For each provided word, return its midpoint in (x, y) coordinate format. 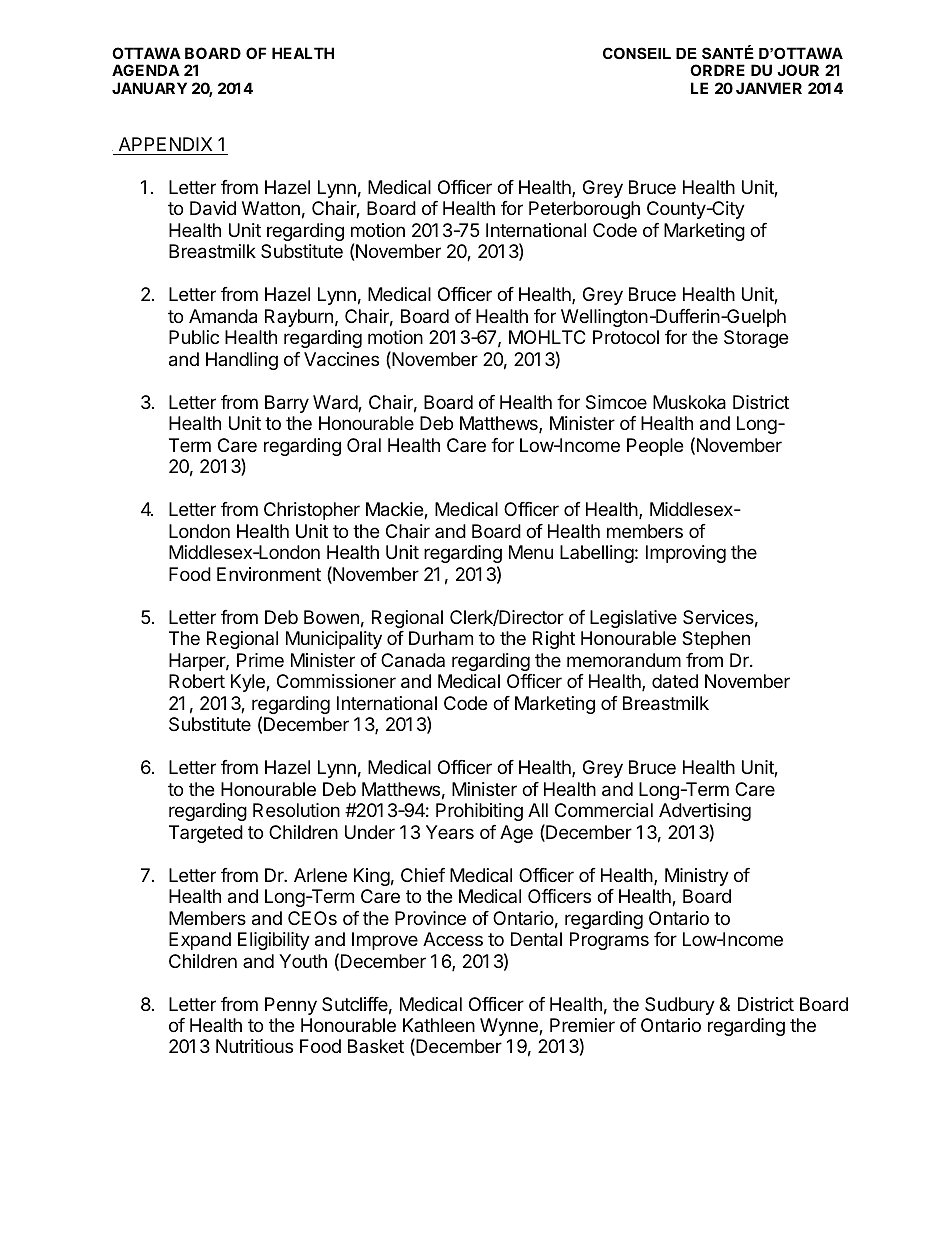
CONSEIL (637, 53)
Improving (686, 554)
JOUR (798, 70)
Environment (269, 574)
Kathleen (439, 1025)
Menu (531, 552)
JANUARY (149, 88)
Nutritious (254, 1046)
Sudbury (680, 1006)
